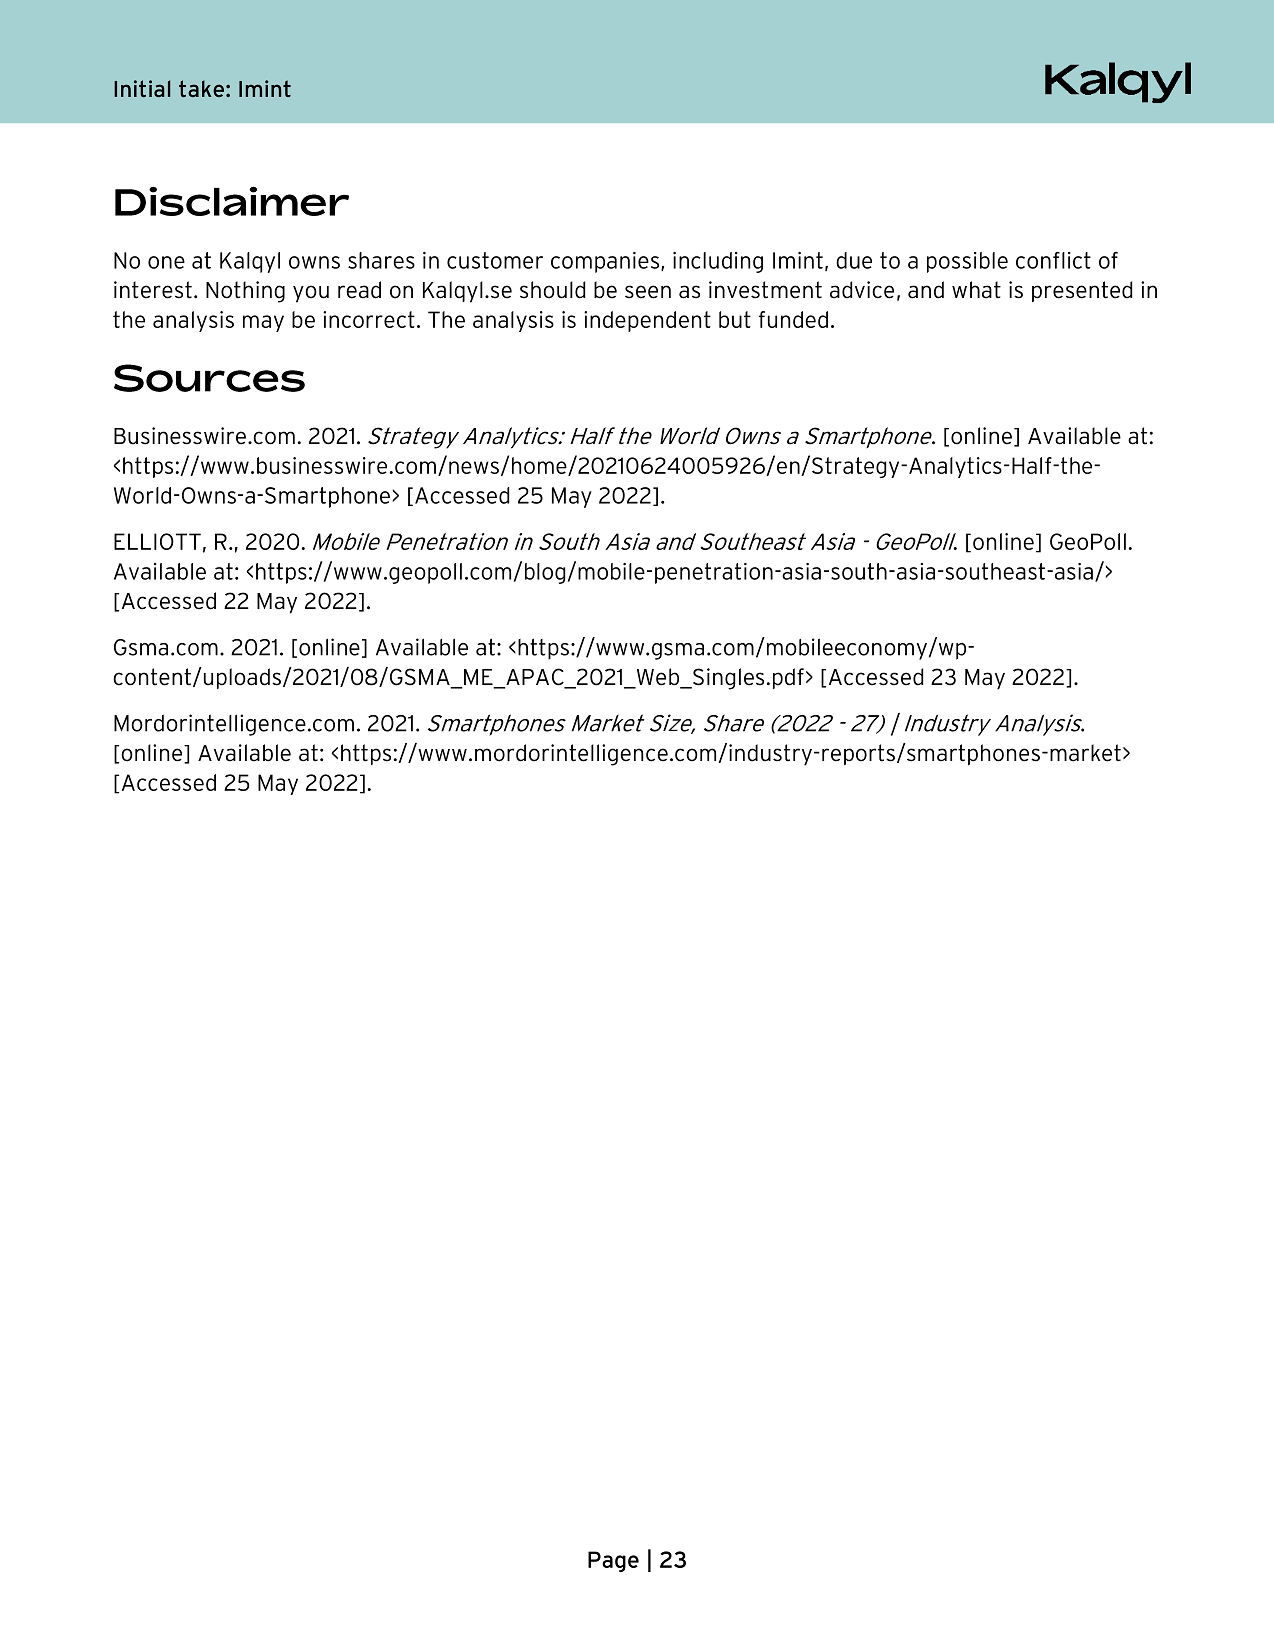 The image size is (1274, 1648). What do you see at coordinates (369, 319) in the image?
I see `incorrect` at bounding box center [369, 319].
